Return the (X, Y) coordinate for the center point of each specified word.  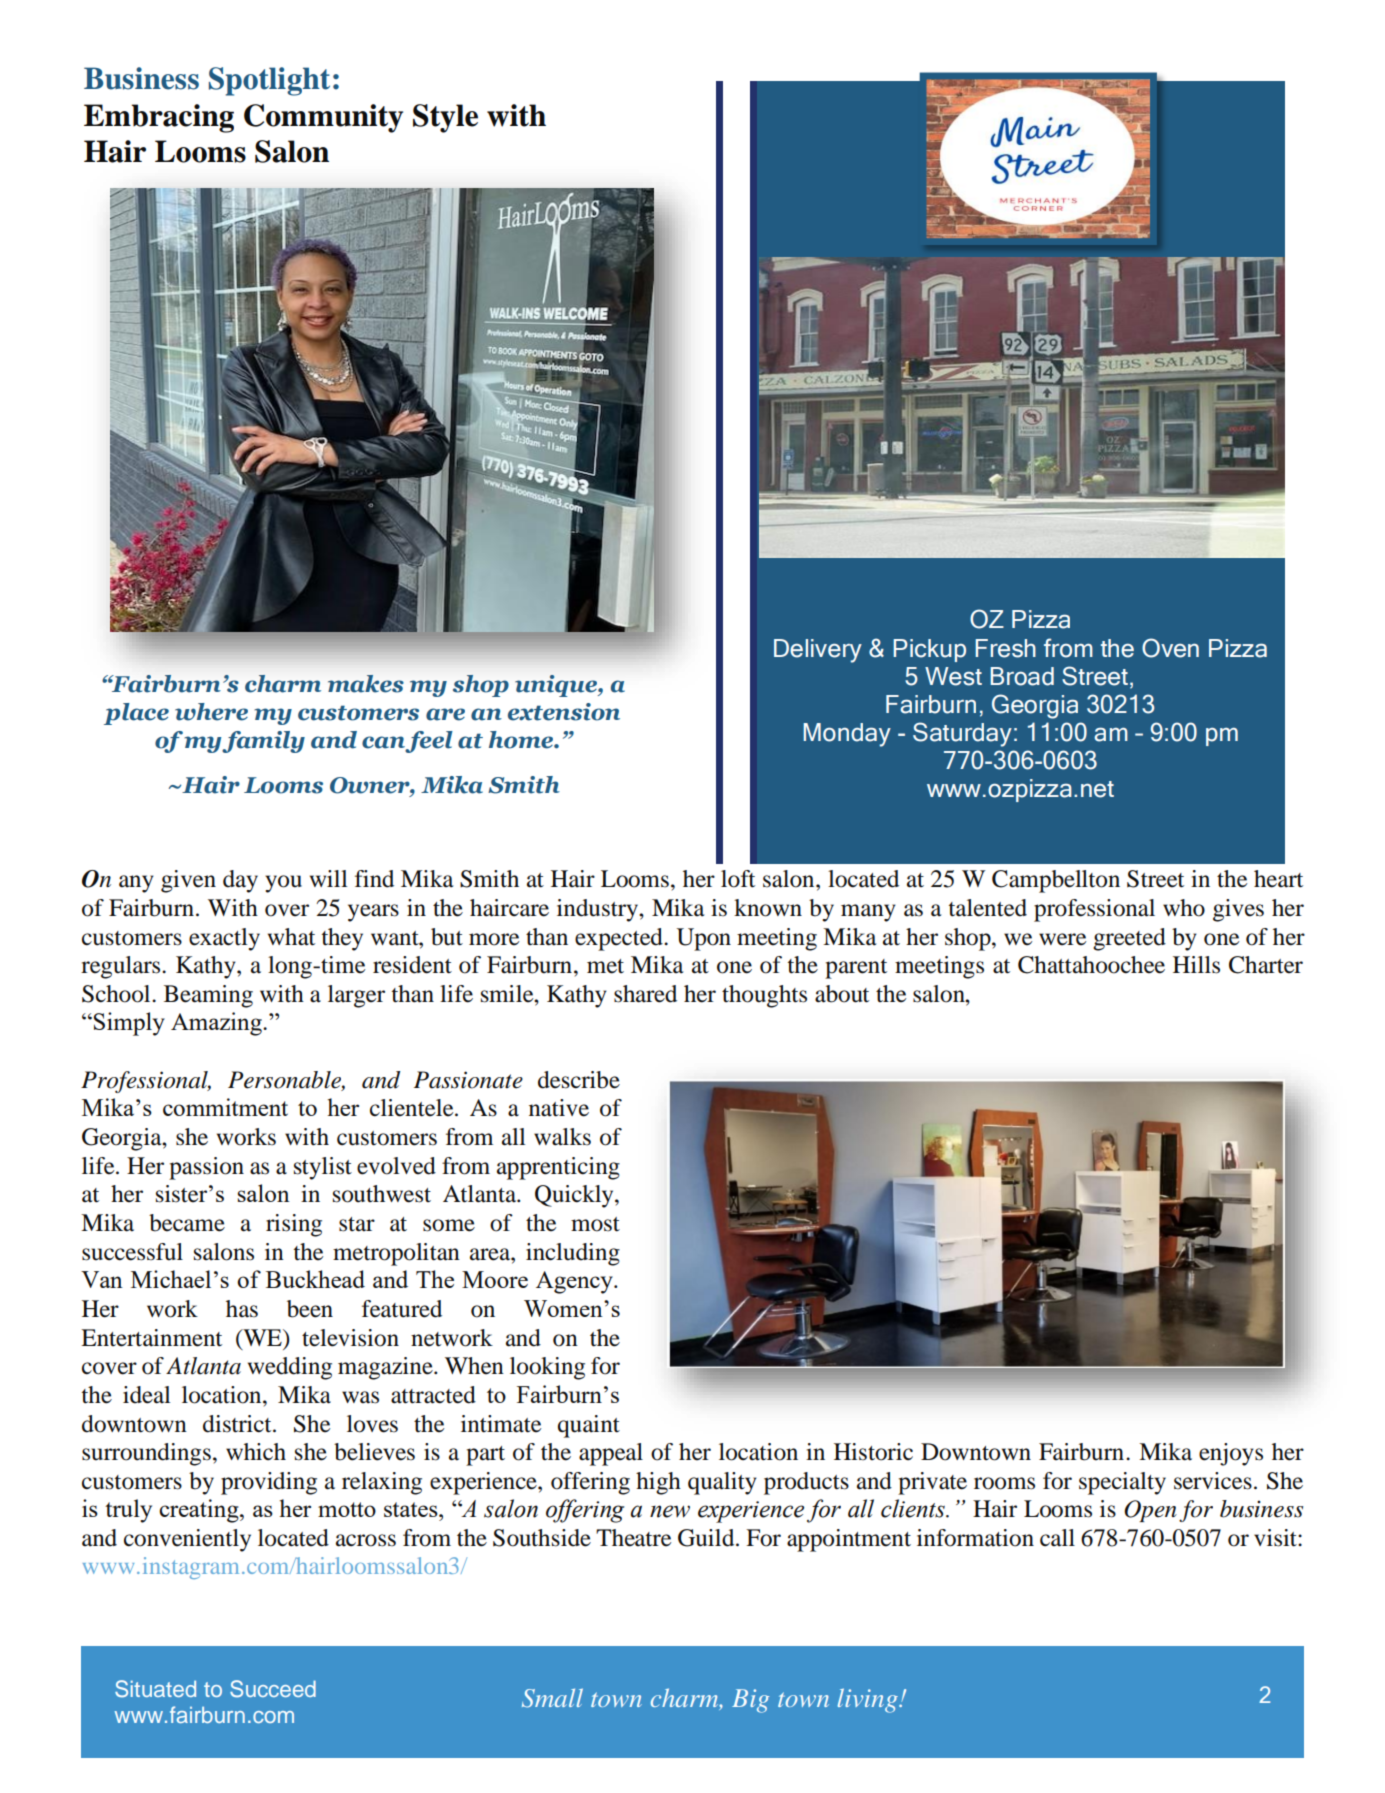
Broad (1022, 676)
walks (562, 1137)
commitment (225, 1107)
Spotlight (269, 81)
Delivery (818, 651)
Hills (1196, 965)
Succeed (273, 1689)
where (211, 712)
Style (445, 118)
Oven (1170, 648)
